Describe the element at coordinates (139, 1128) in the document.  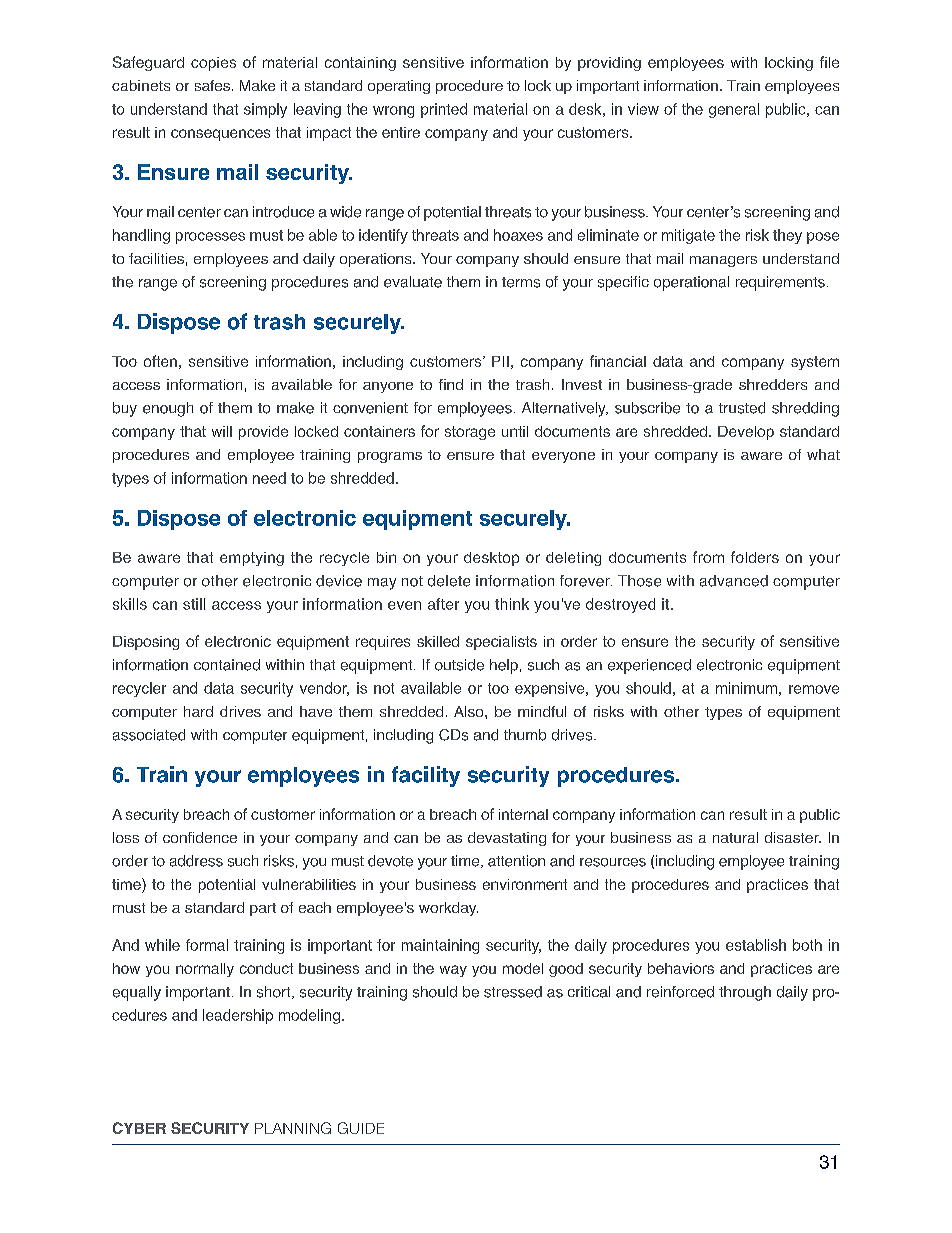
I see `CYBER` at that location.
